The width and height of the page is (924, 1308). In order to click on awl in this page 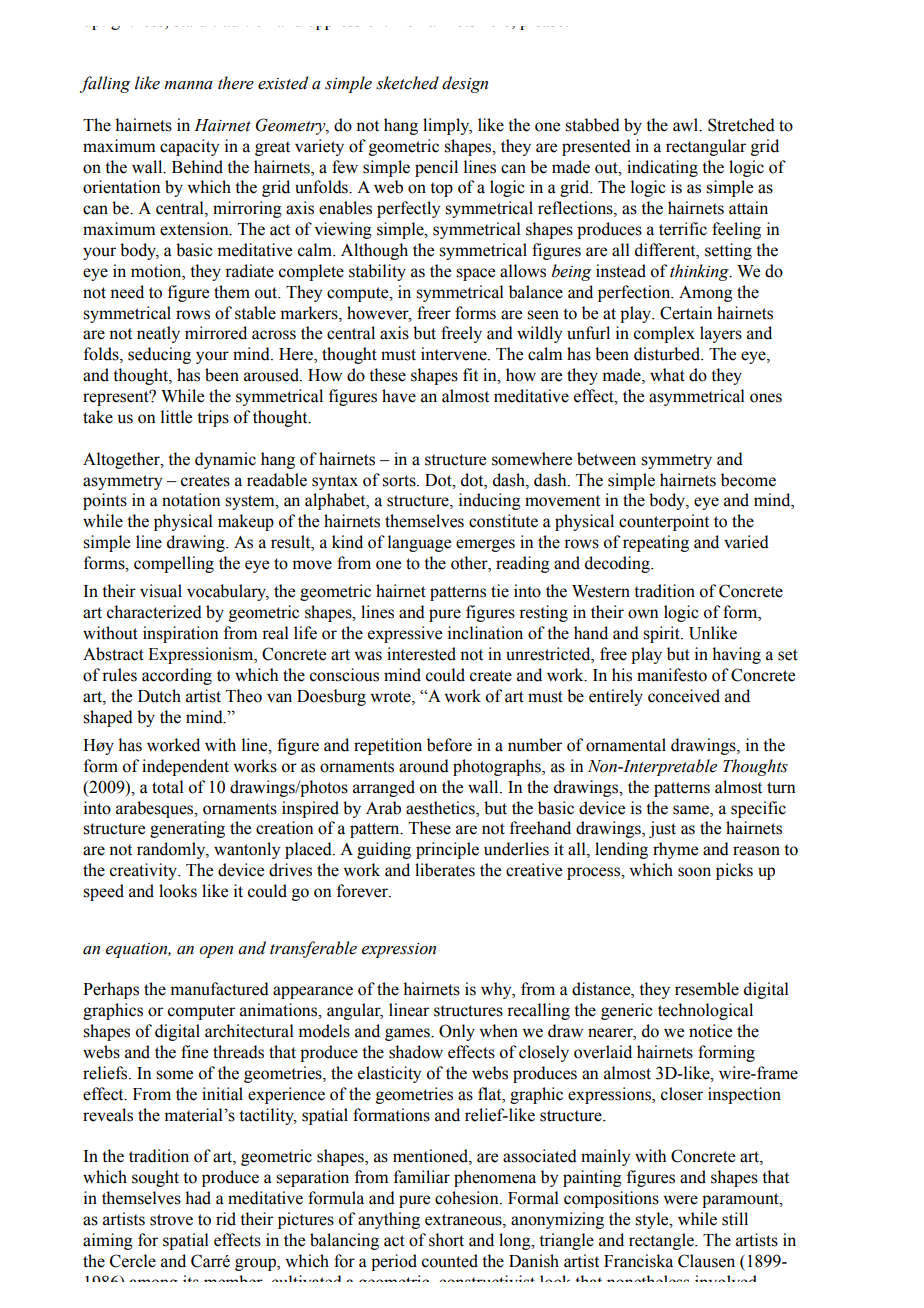, I will do `click(687, 125)`.
